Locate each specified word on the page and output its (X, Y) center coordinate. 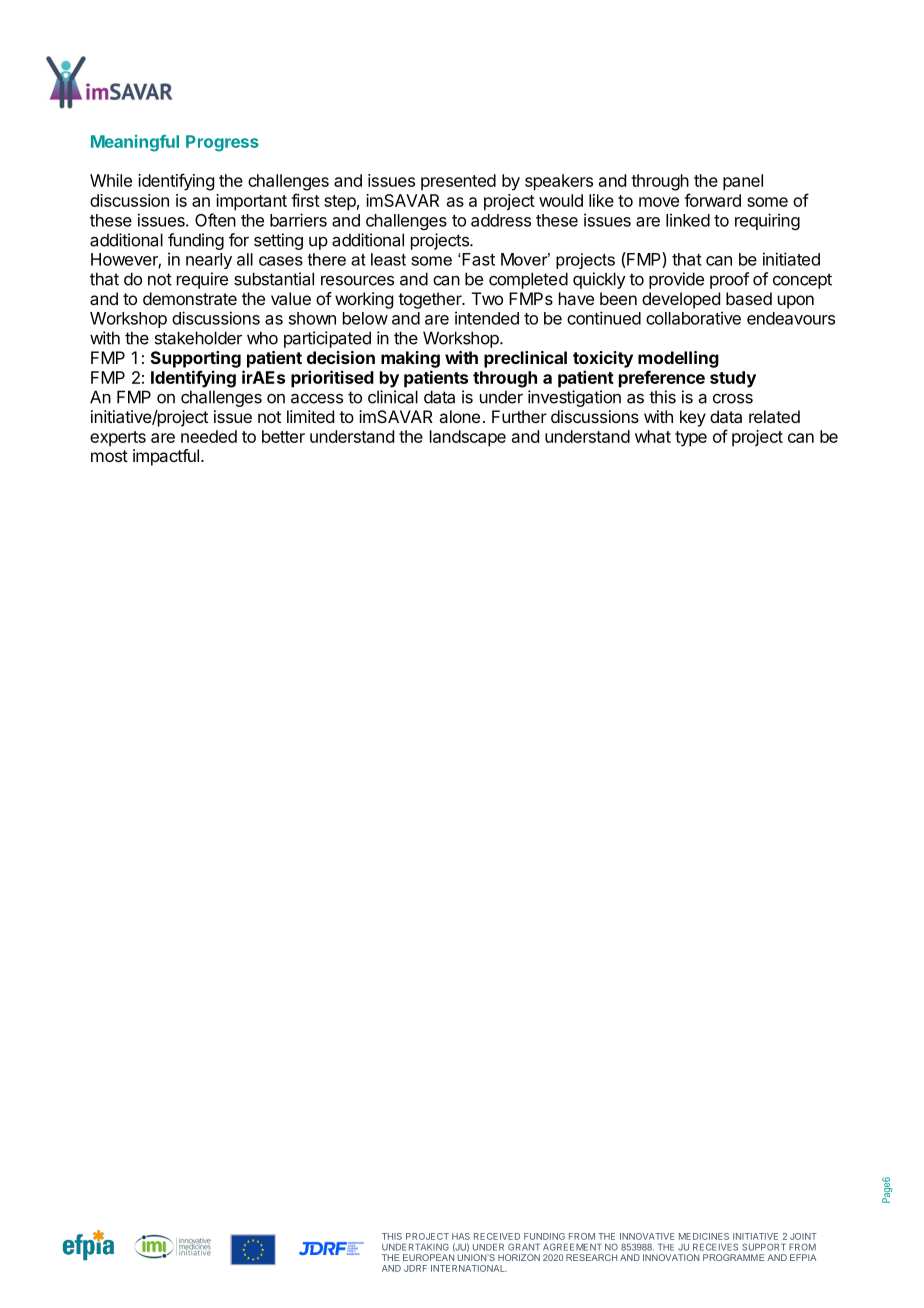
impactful (166, 457)
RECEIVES (715, 1247)
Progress (222, 143)
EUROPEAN (428, 1257)
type (691, 439)
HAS (461, 1236)
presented (458, 182)
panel (743, 182)
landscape (468, 438)
